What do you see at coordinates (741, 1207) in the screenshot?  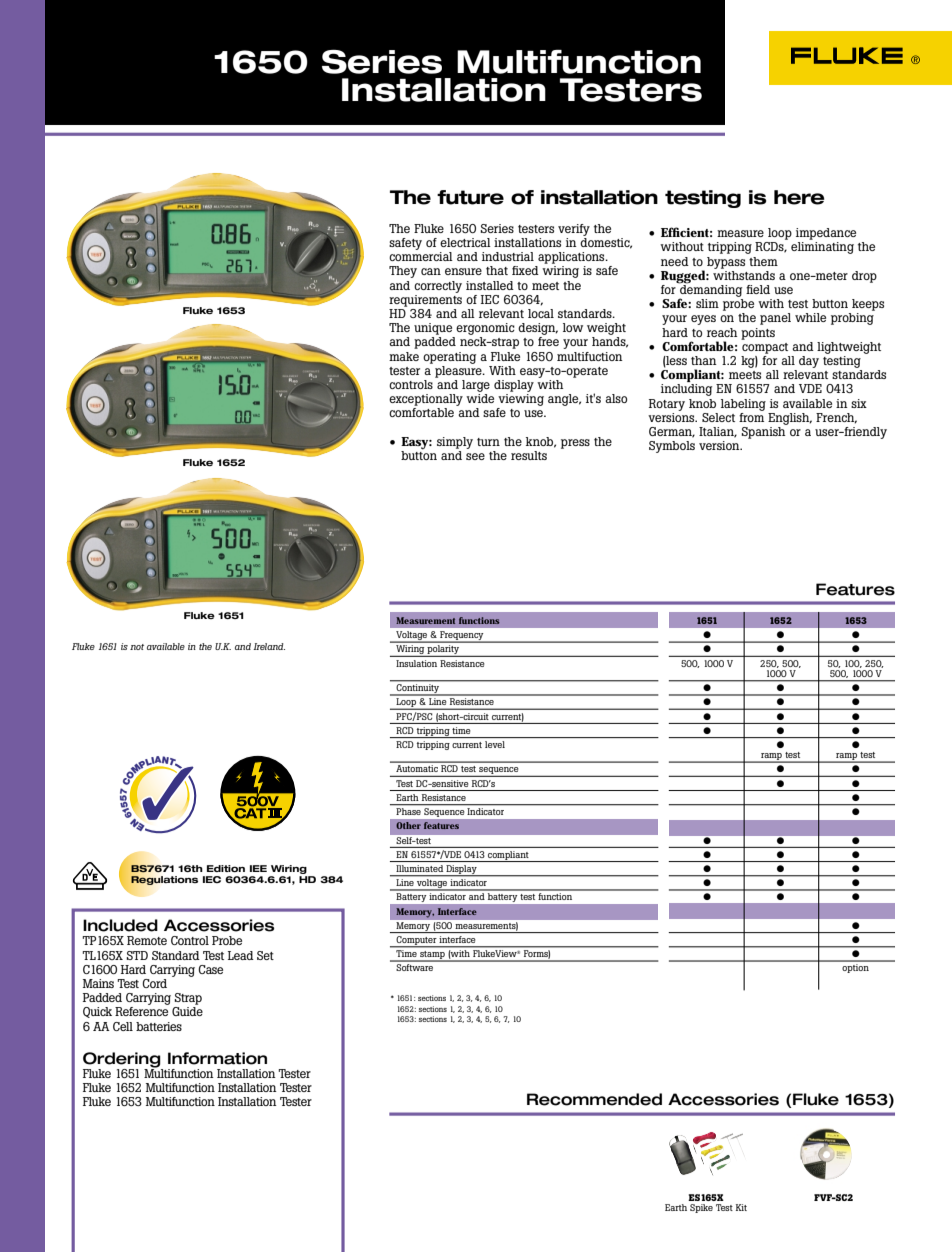 I see `Kit` at bounding box center [741, 1207].
